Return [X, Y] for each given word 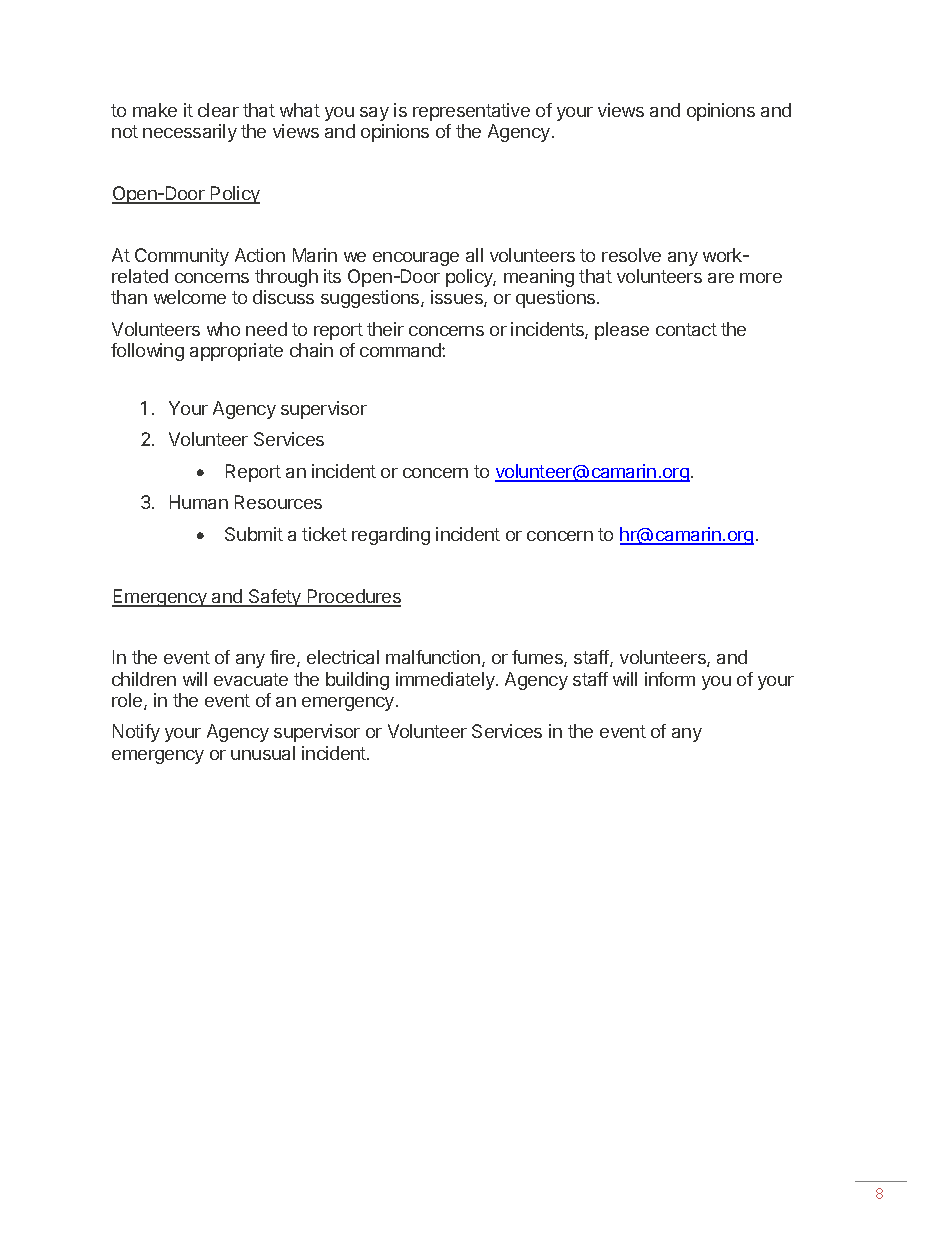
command [401, 350]
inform [670, 679]
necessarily [190, 133]
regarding [391, 536]
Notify [136, 733]
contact [686, 329]
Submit [254, 534]
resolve [631, 255]
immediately [446, 681]
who [223, 329]
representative [471, 112]
